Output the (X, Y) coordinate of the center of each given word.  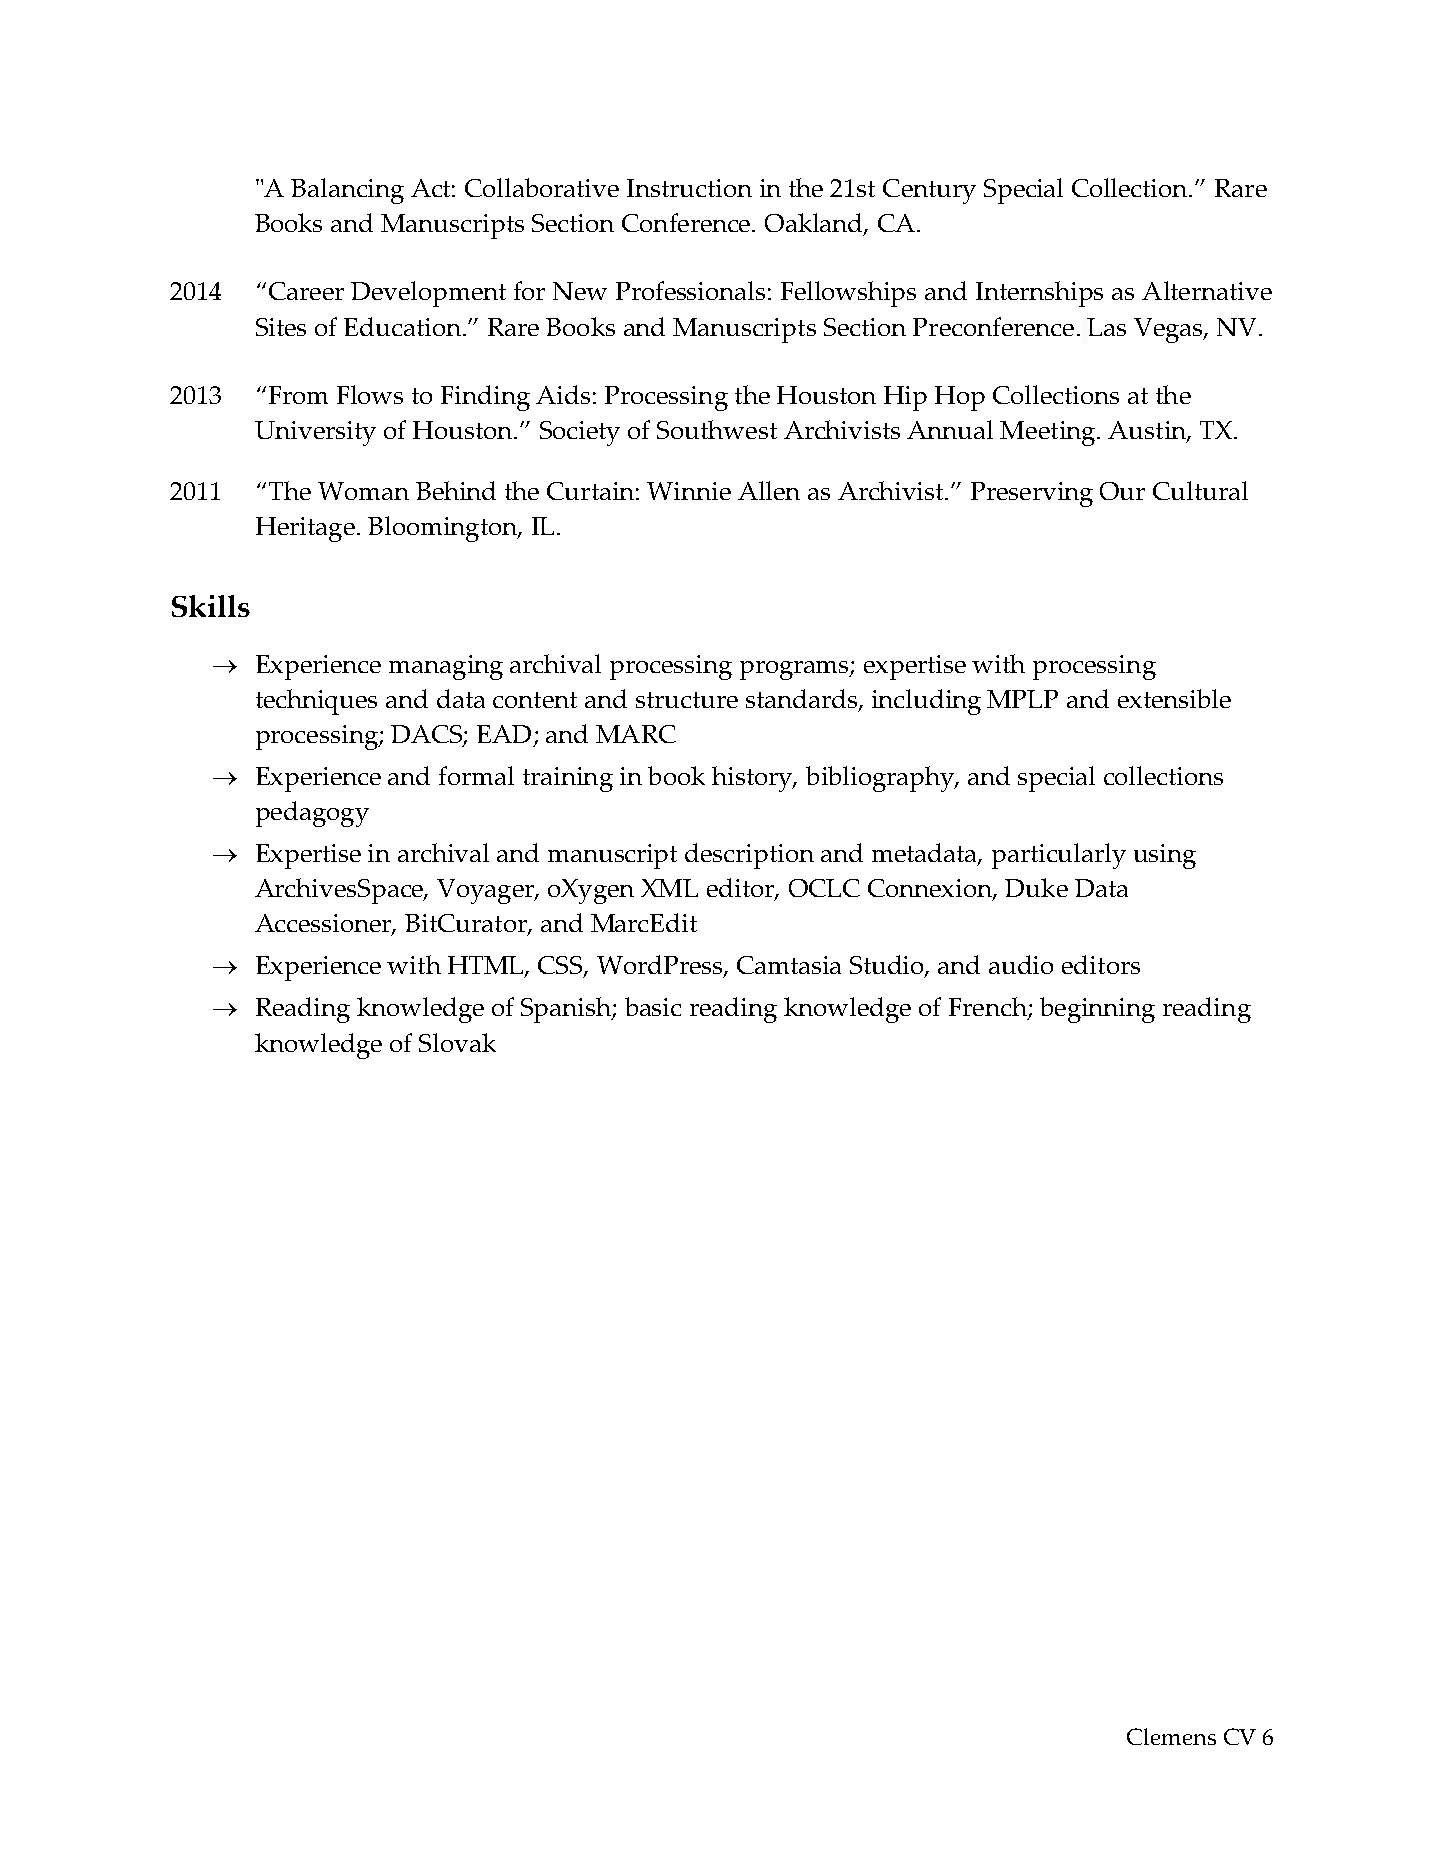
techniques (316, 702)
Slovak (457, 1042)
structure (687, 700)
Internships (1039, 294)
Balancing (347, 191)
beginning (1097, 1010)
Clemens (1171, 1736)
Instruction (689, 188)
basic (653, 1006)
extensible (1174, 698)
